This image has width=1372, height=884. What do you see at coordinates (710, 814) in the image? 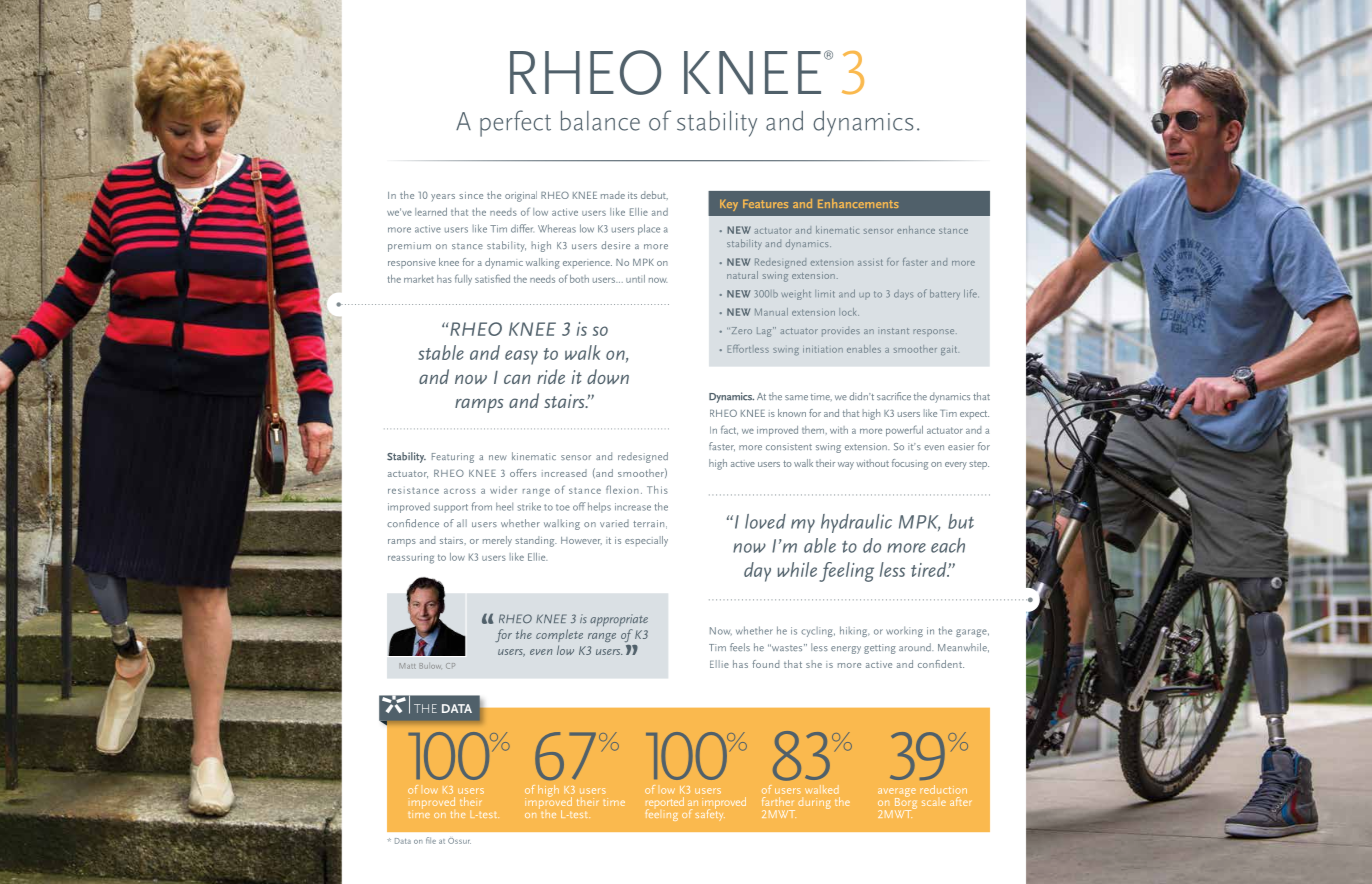
I see `safety` at bounding box center [710, 814].
